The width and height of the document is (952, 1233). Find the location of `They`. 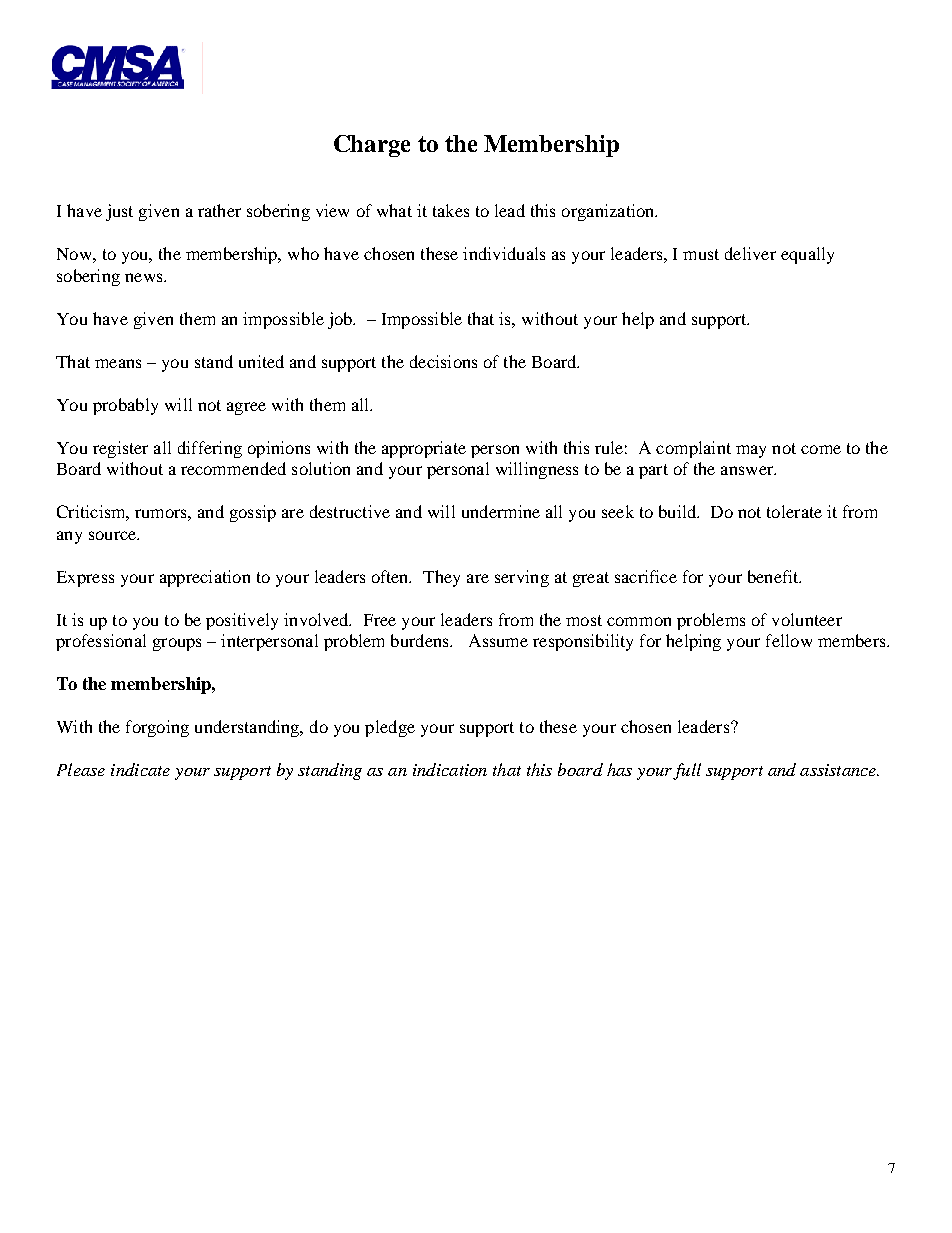

They is located at coordinates (441, 578).
